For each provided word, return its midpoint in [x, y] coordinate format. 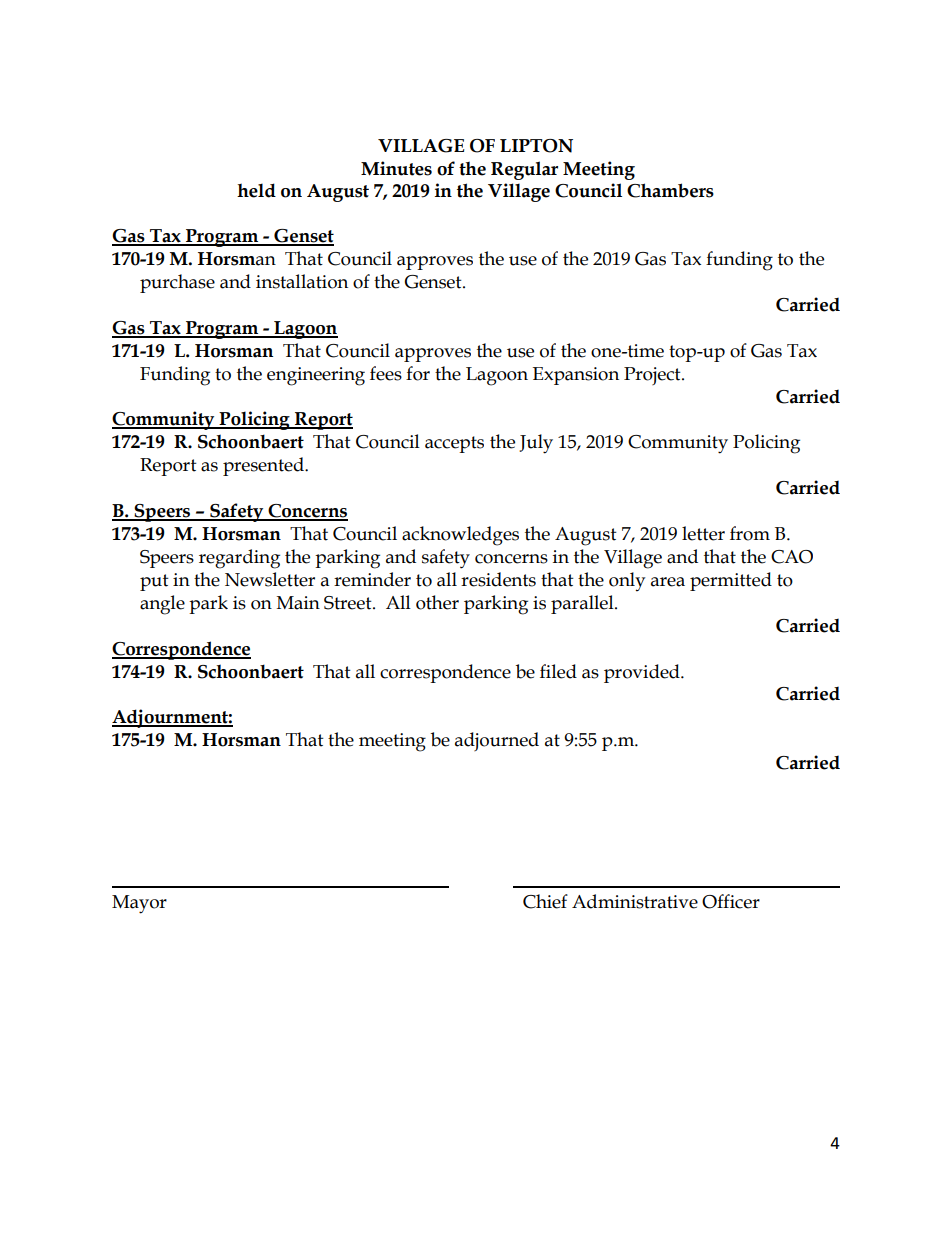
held [256, 190]
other [437, 602]
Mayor [139, 904]
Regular [524, 170]
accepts [454, 444]
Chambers [670, 190]
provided [643, 673]
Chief [545, 901]
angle [162, 605]
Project [653, 376]
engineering [316, 376]
